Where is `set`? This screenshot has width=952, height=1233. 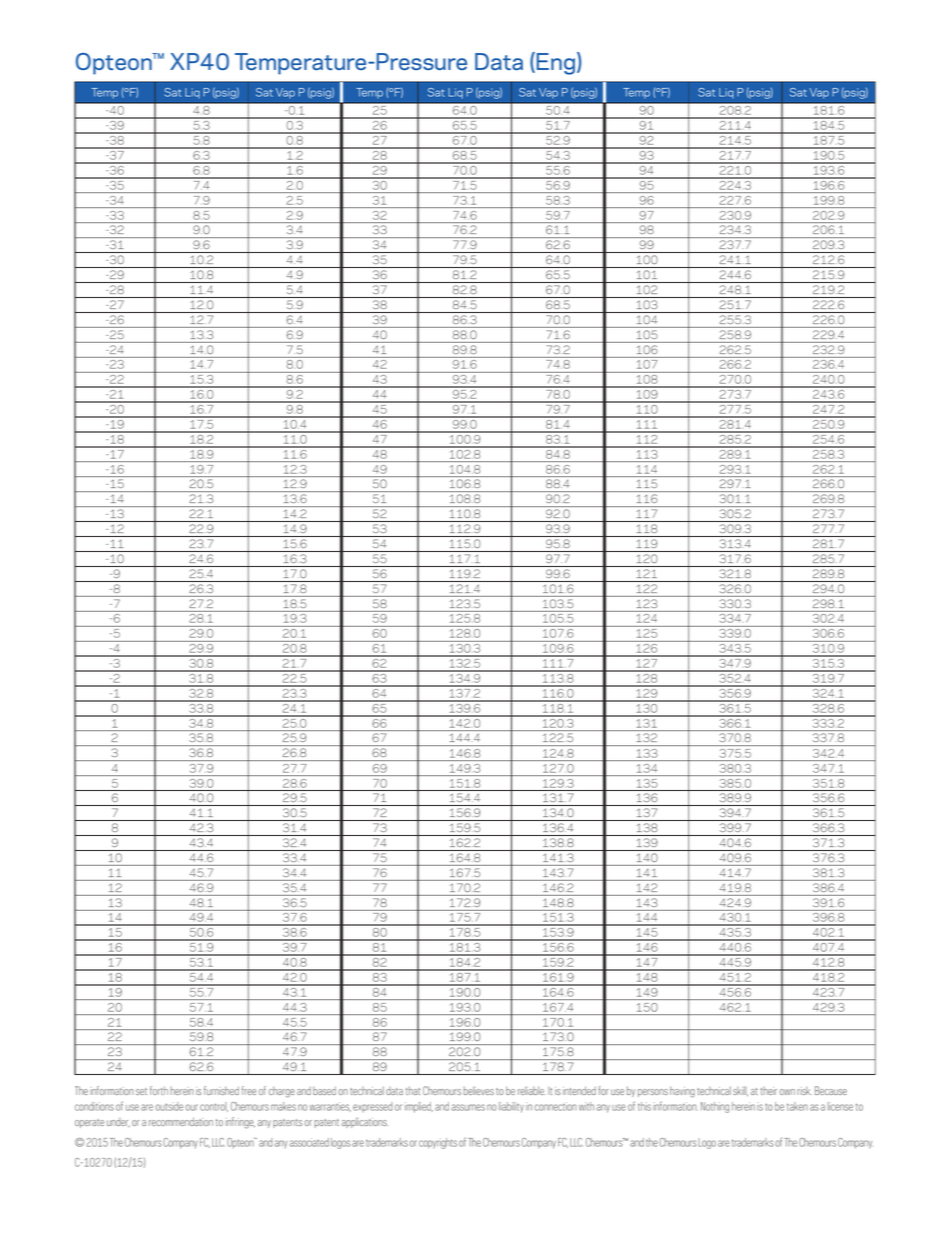
set is located at coordinates (141, 1091).
